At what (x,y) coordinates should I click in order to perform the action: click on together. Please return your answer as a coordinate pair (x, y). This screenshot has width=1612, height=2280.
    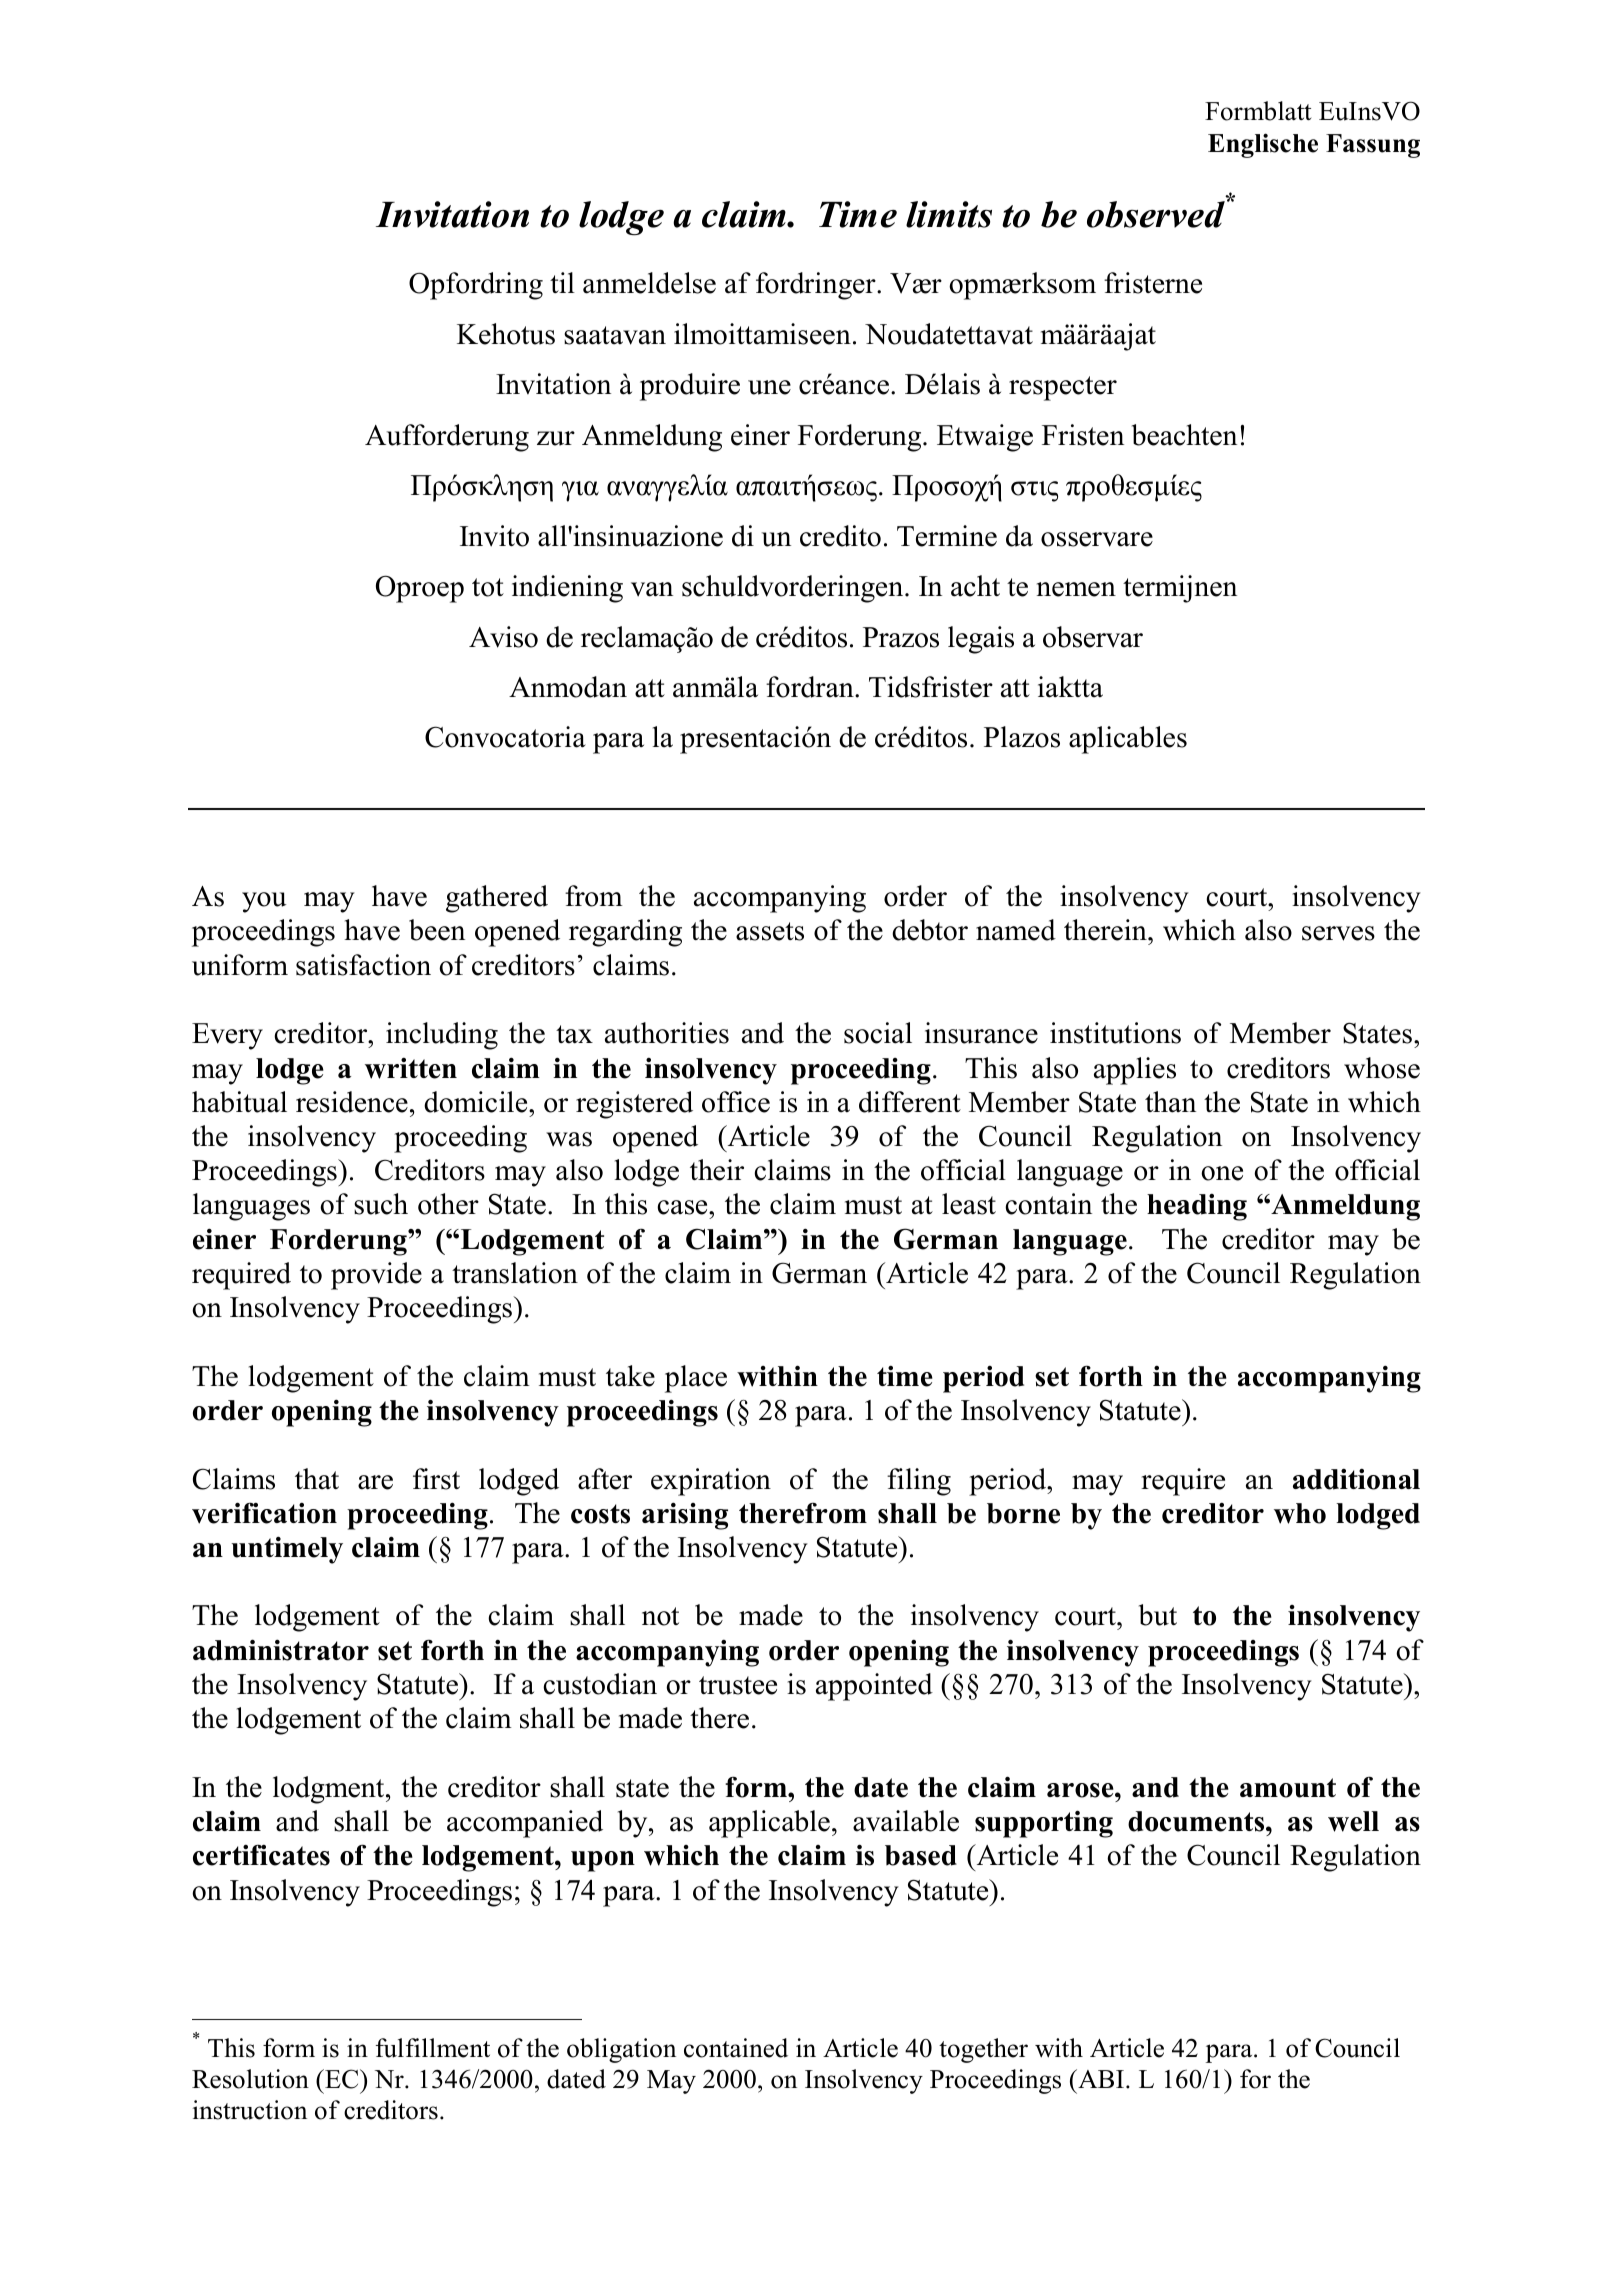
    Looking at the image, I should click on (983, 2050).
